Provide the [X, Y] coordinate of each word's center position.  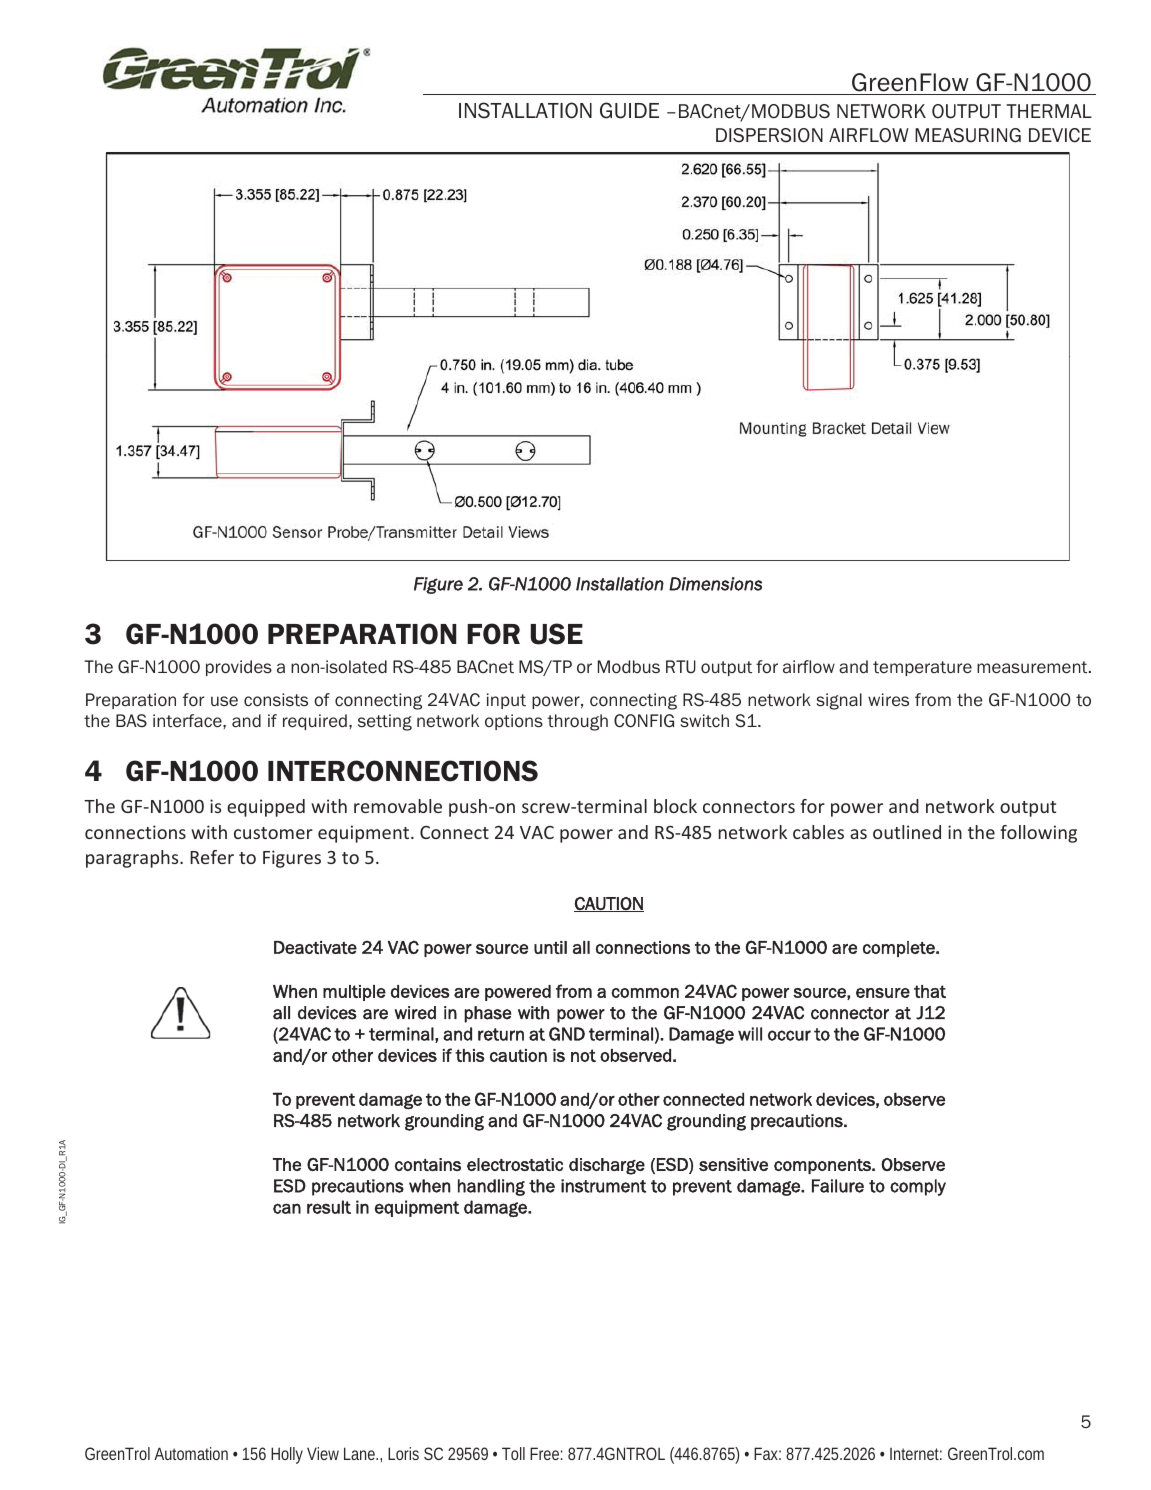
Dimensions [715, 584]
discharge [607, 1166]
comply [918, 1187]
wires [888, 699]
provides [239, 668]
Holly [287, 1455]
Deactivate [315, 947]
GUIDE [629, 110]
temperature [922, 668]
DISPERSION [769, 135]
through [577, 722]
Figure [438, 585]
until [550, 947]
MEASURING [968, 135]
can [287, 1208]
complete [900, 949]
